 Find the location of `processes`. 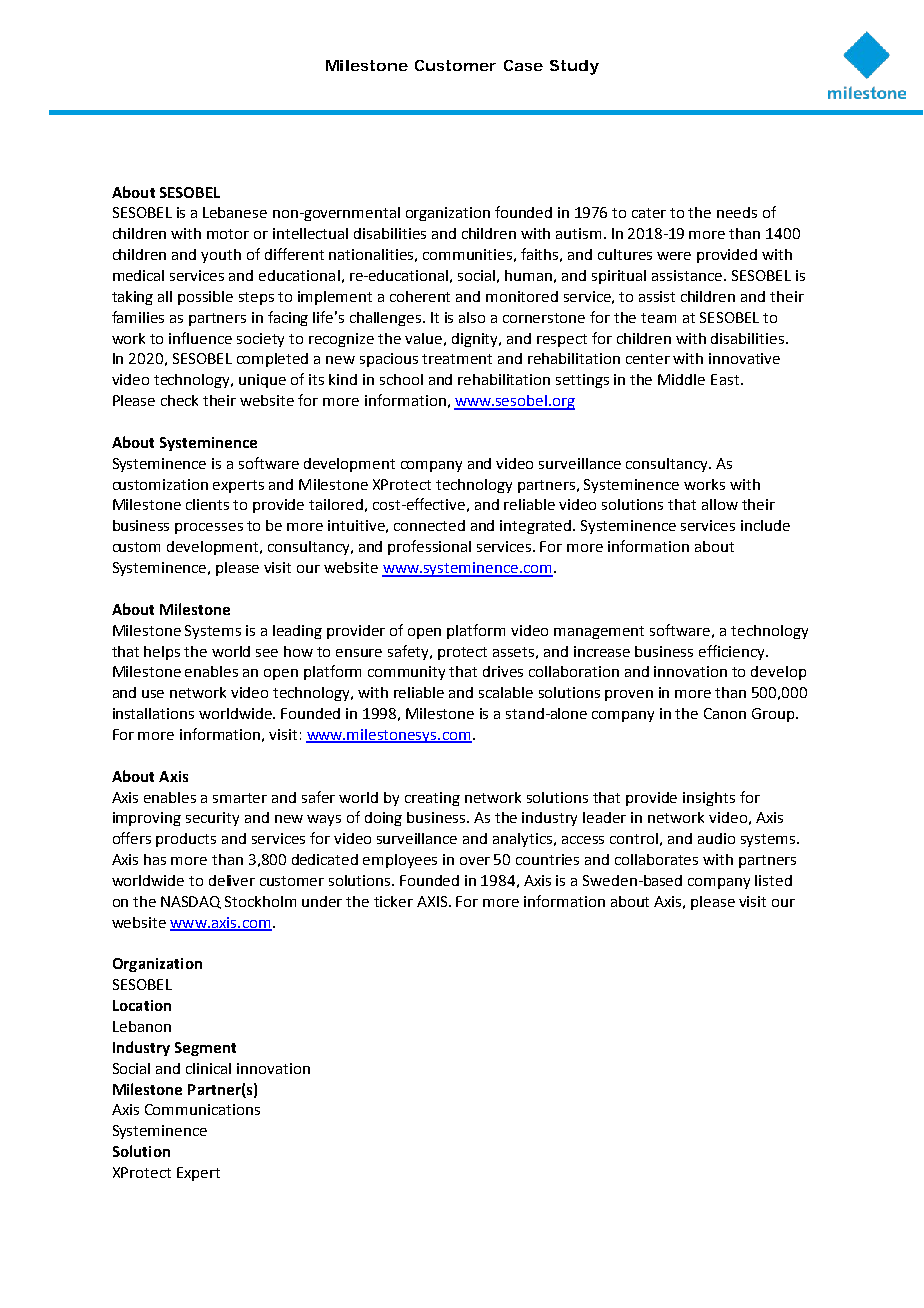

processes is located at coordinates (209, 528).
